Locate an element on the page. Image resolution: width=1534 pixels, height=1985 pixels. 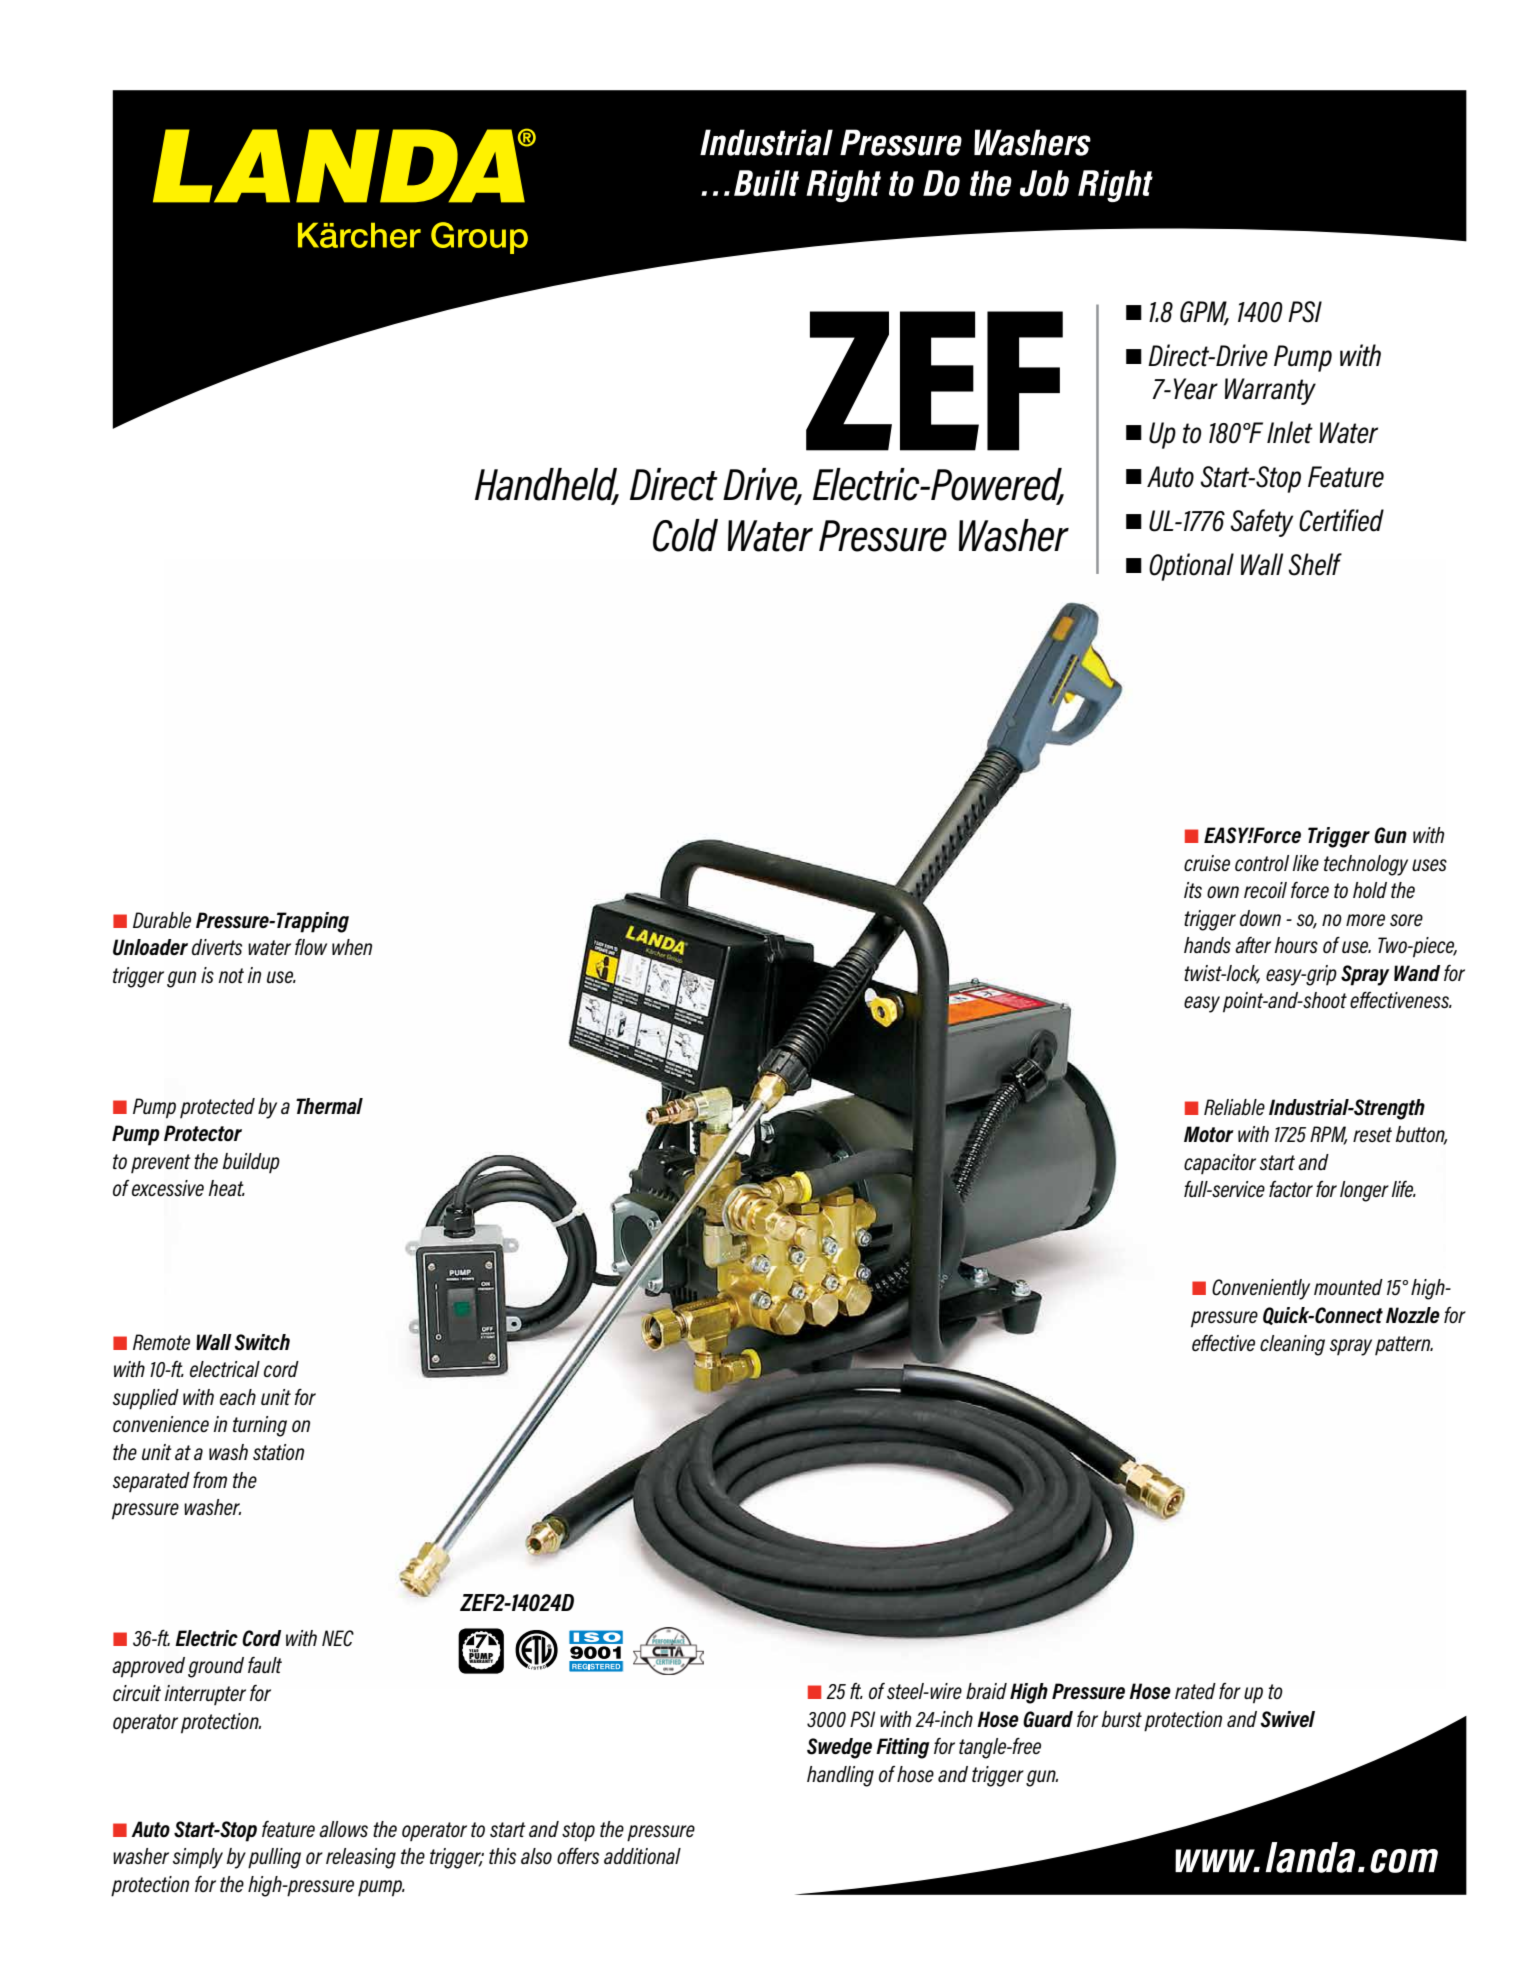
Handheld is located at coordinates (547, 485).
